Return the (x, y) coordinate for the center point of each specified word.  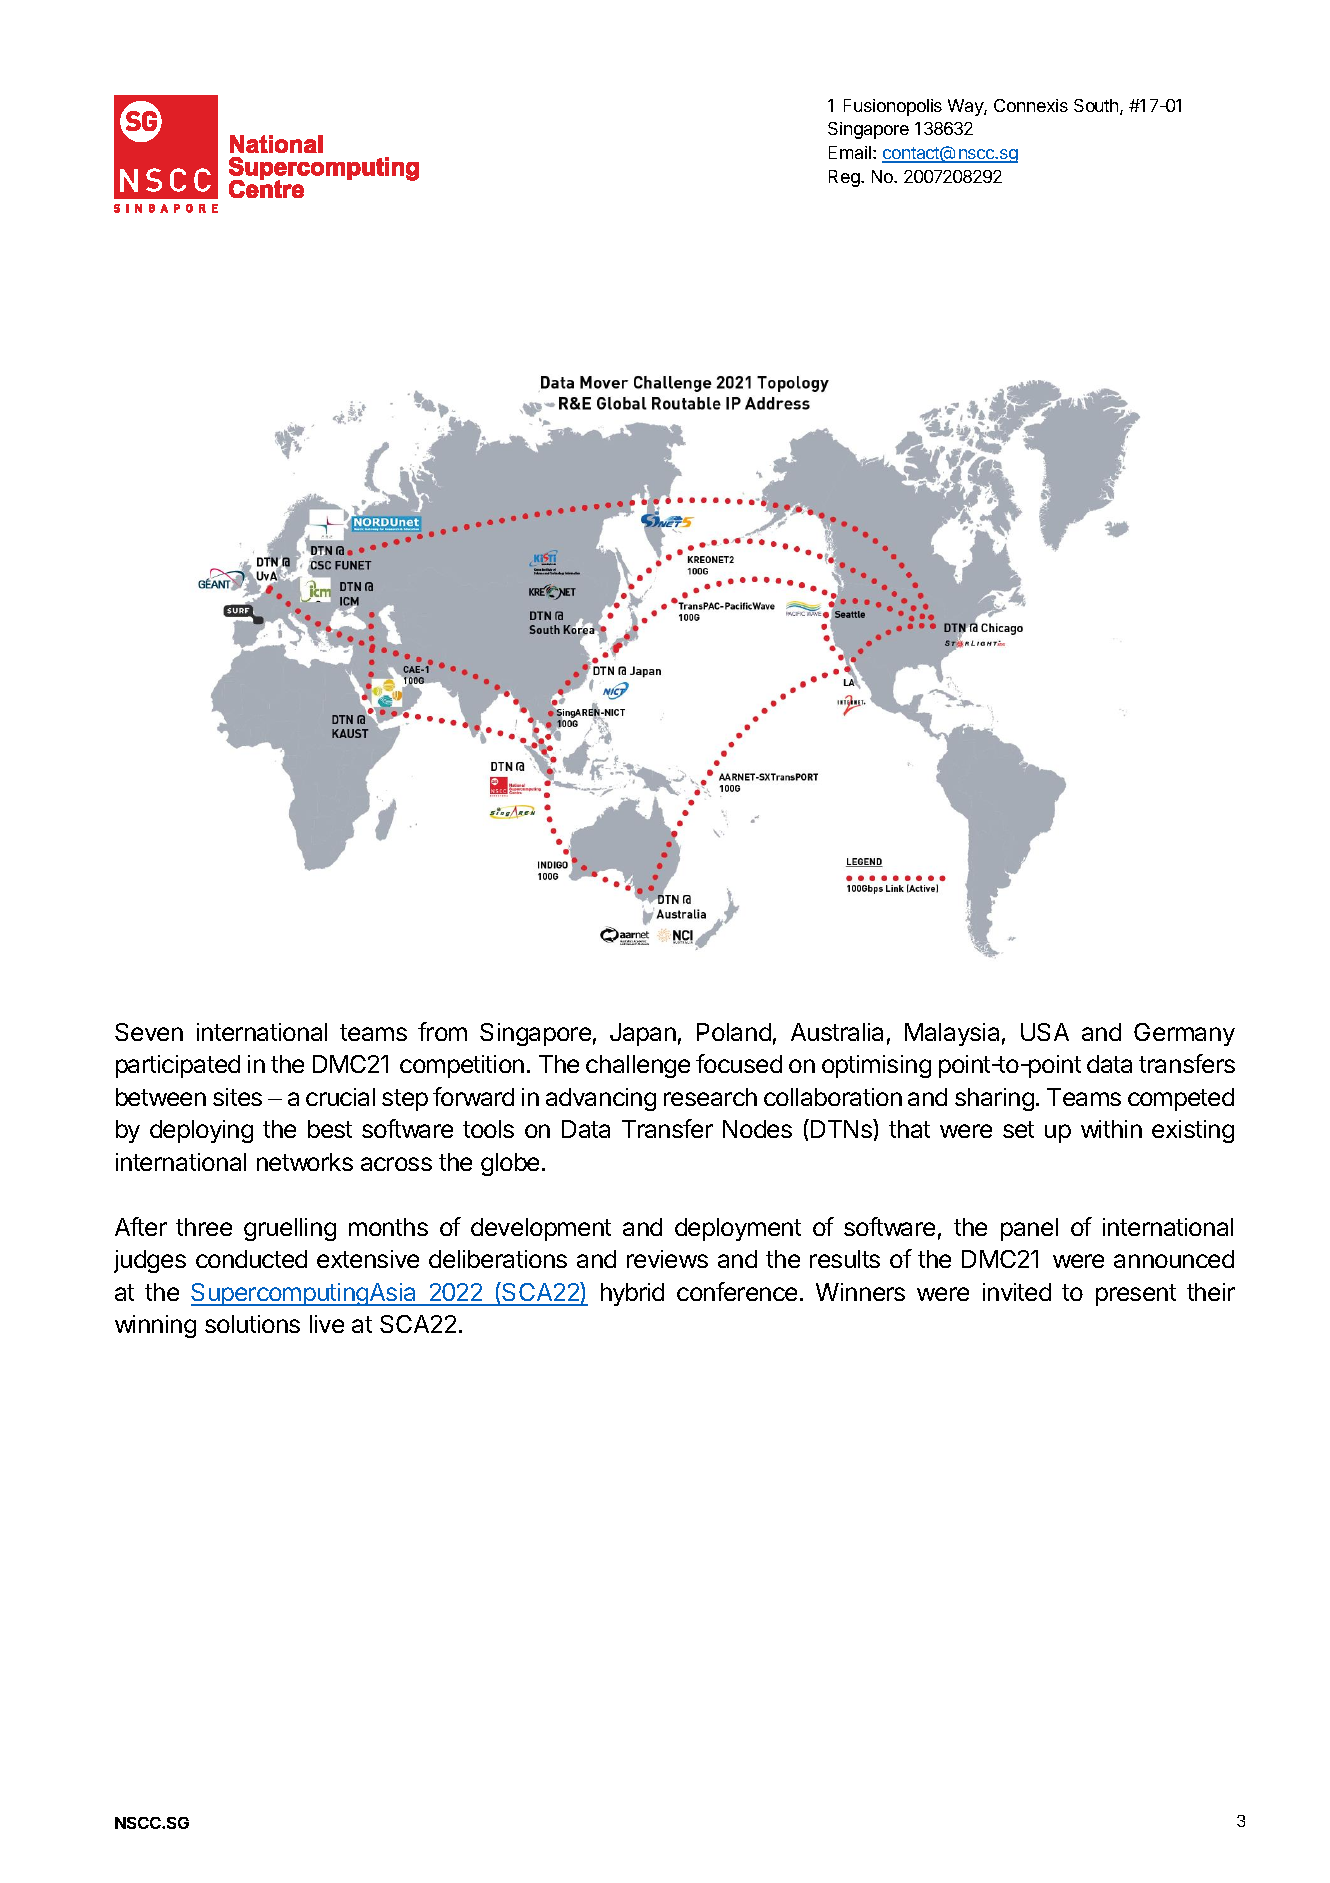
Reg (845, 178)
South (1097, 107)
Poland (734, 1032)
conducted (251, 1259)
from (442, 1031)
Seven (149, 1032)
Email (851, 152)
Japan (643, 1034)
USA (1045, 1032)
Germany (1184, 1034)
